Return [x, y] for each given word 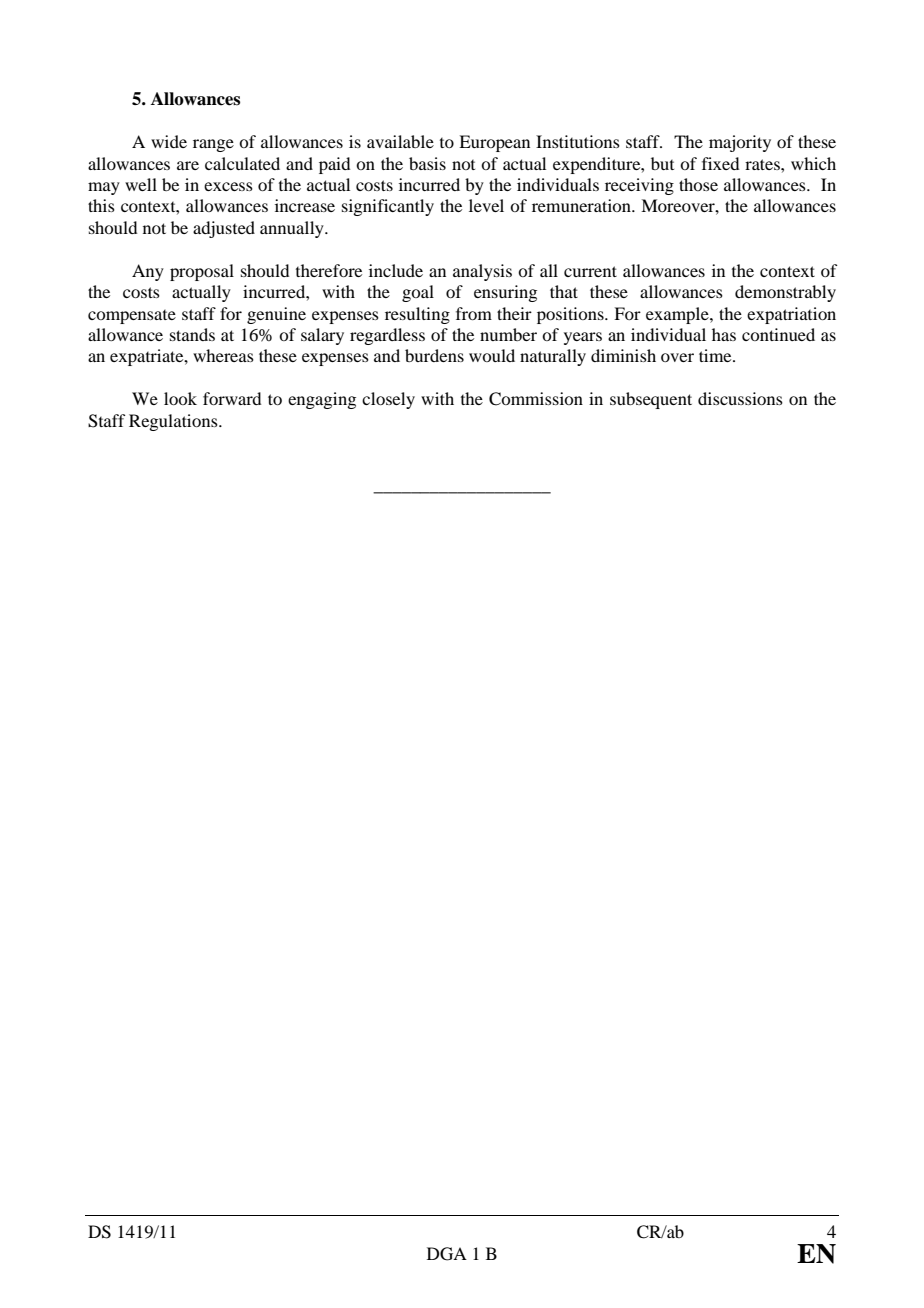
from [474, 313]
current [590, 271]
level [486, 205]
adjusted [224, 229]
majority [740, 143]
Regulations [174, 422]
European [494, 143]
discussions [740, 398]
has [724, 334]
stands [192, 334]
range [213, 145]
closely [388, 400]
